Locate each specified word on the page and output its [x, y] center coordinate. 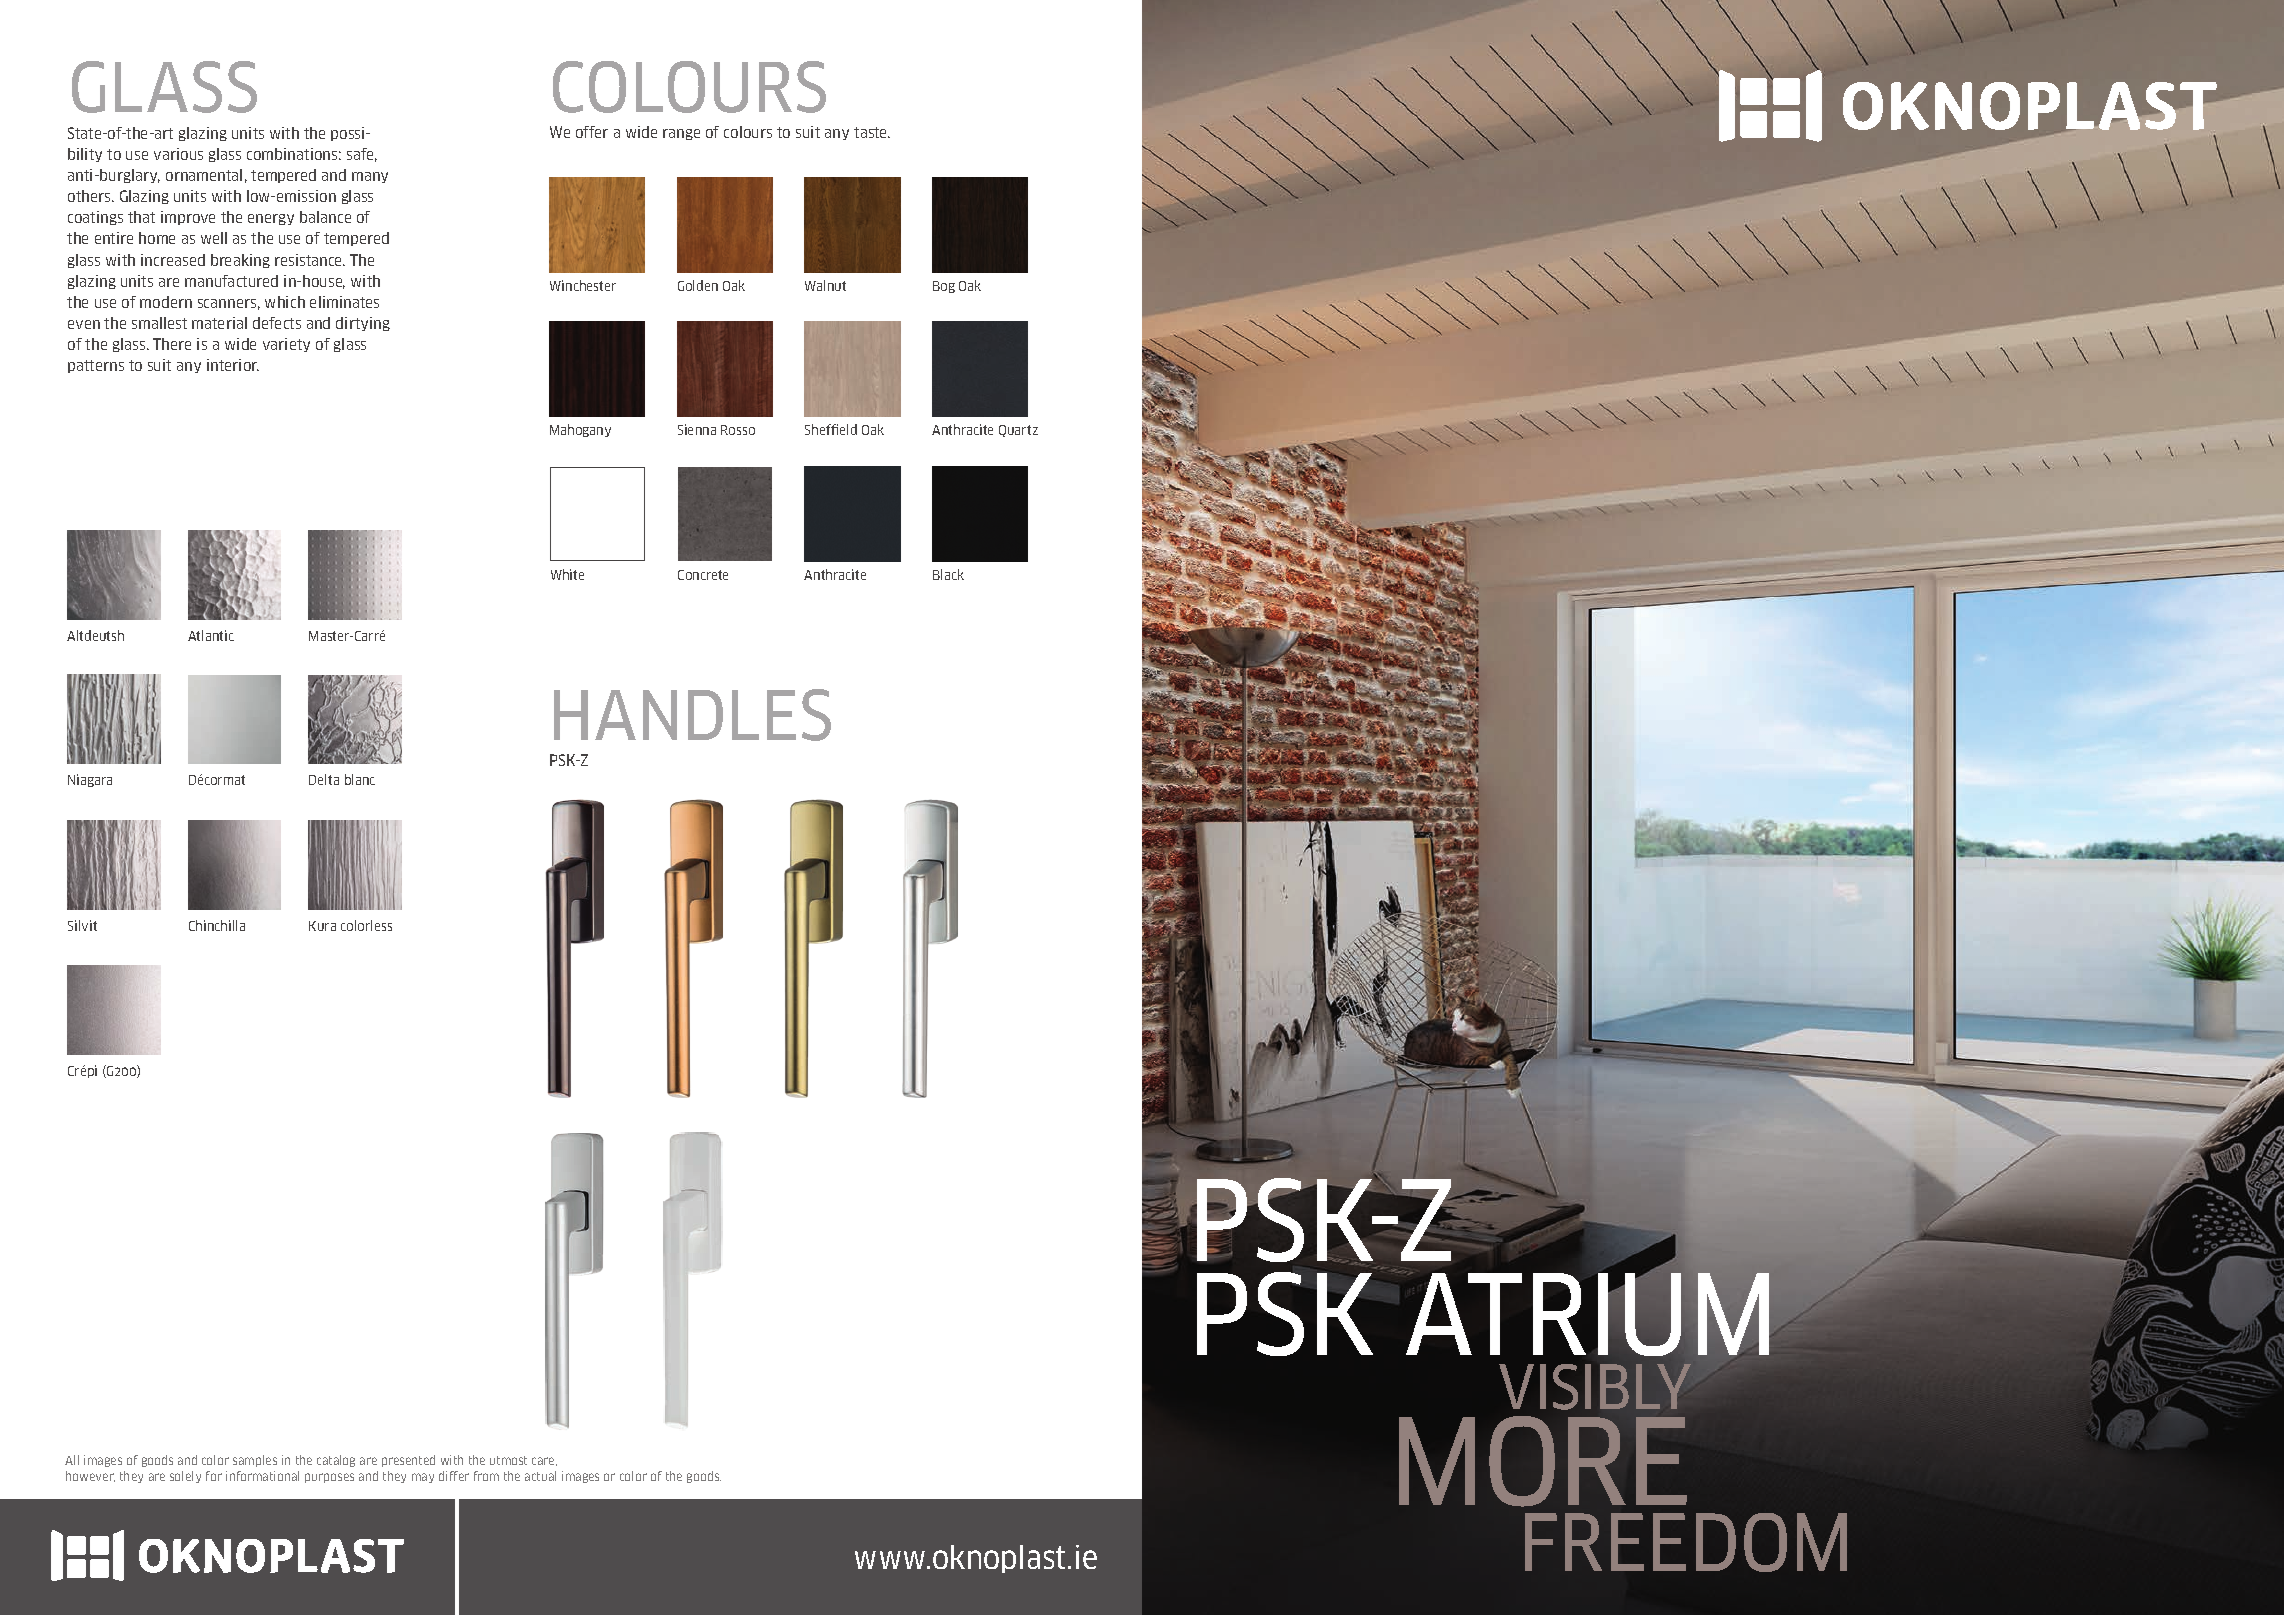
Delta [324, 779]
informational [262, 1476]
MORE [1543, 1461]
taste [872, 132]
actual [540, 1476]
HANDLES [692, 715]
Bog [944, 287]
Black [948, 574]
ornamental [204, 175]
